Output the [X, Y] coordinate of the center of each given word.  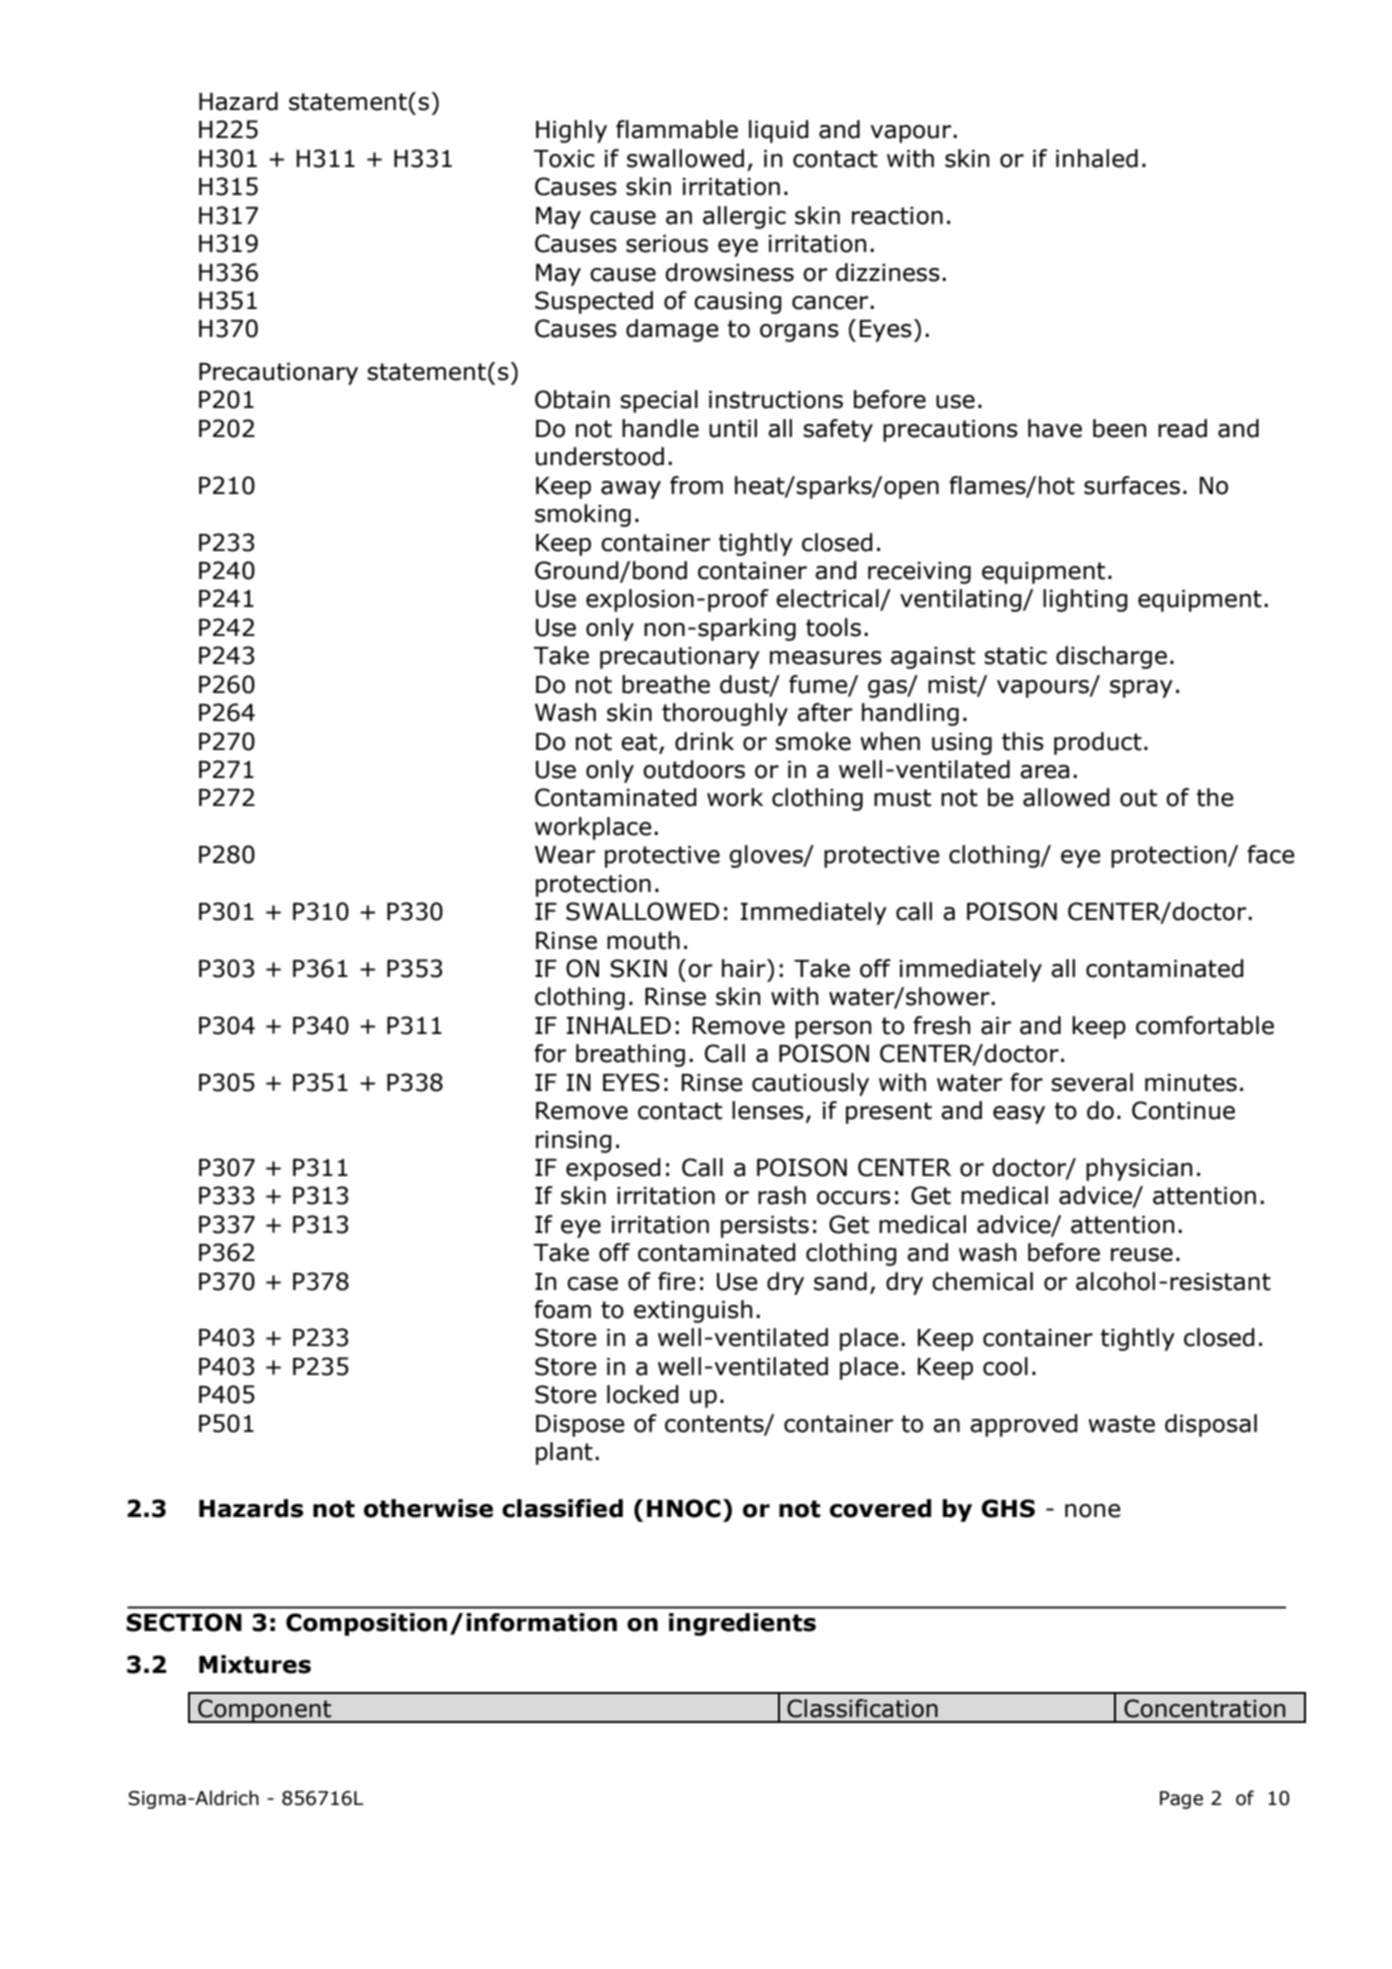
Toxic [564, 159]
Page [1181, 1800]
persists [765, 1227]
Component [265, 1711]
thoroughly [725, 714]
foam [562, 1309]
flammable [677, 129]
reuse [1142, 1255]
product [1098, 743]
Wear [565, 855]
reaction [897, 216]
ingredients [742, 1624]
